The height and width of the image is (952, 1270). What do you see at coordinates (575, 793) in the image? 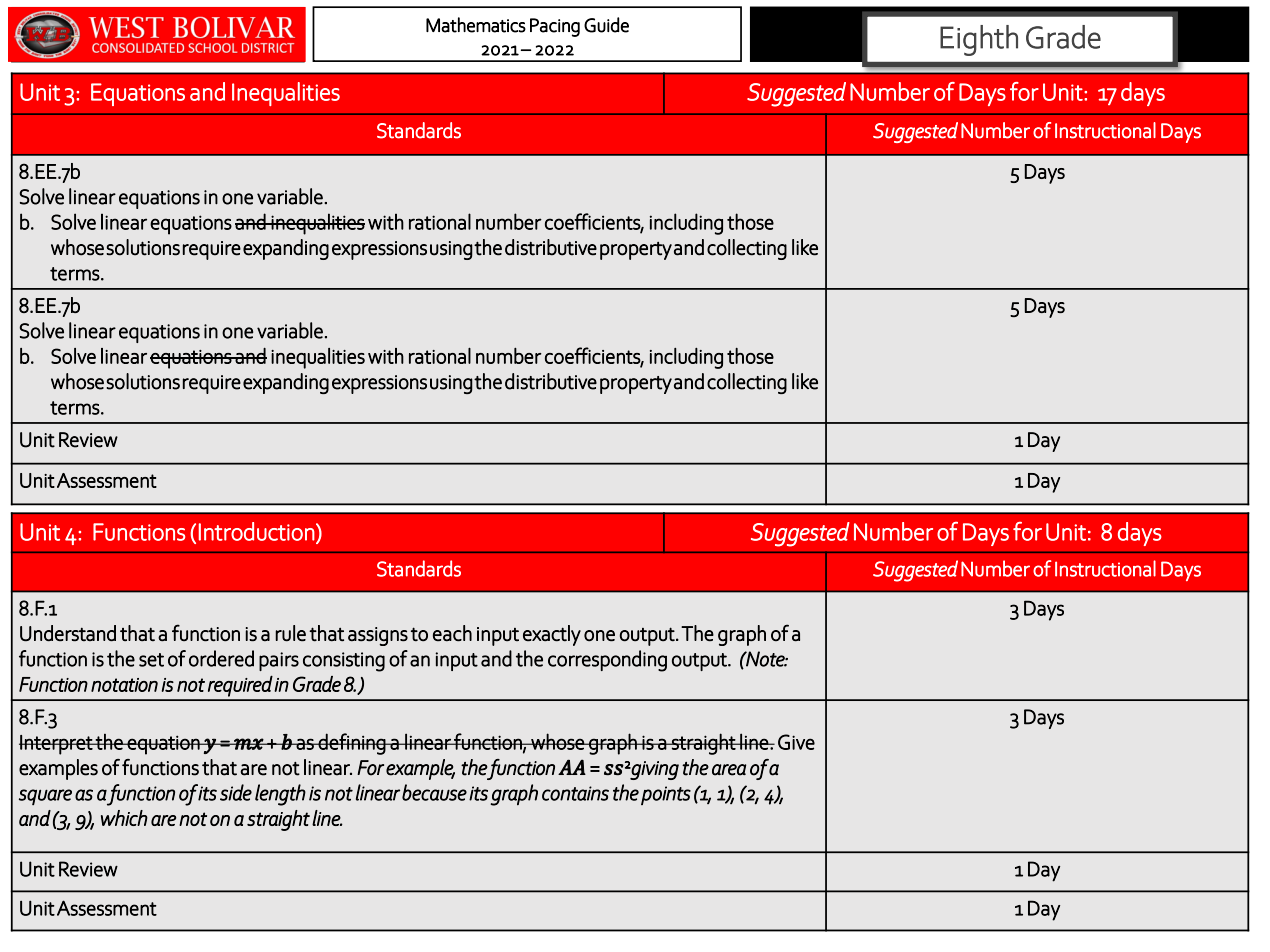
I see `contains` at bounding box center [575, 793].
